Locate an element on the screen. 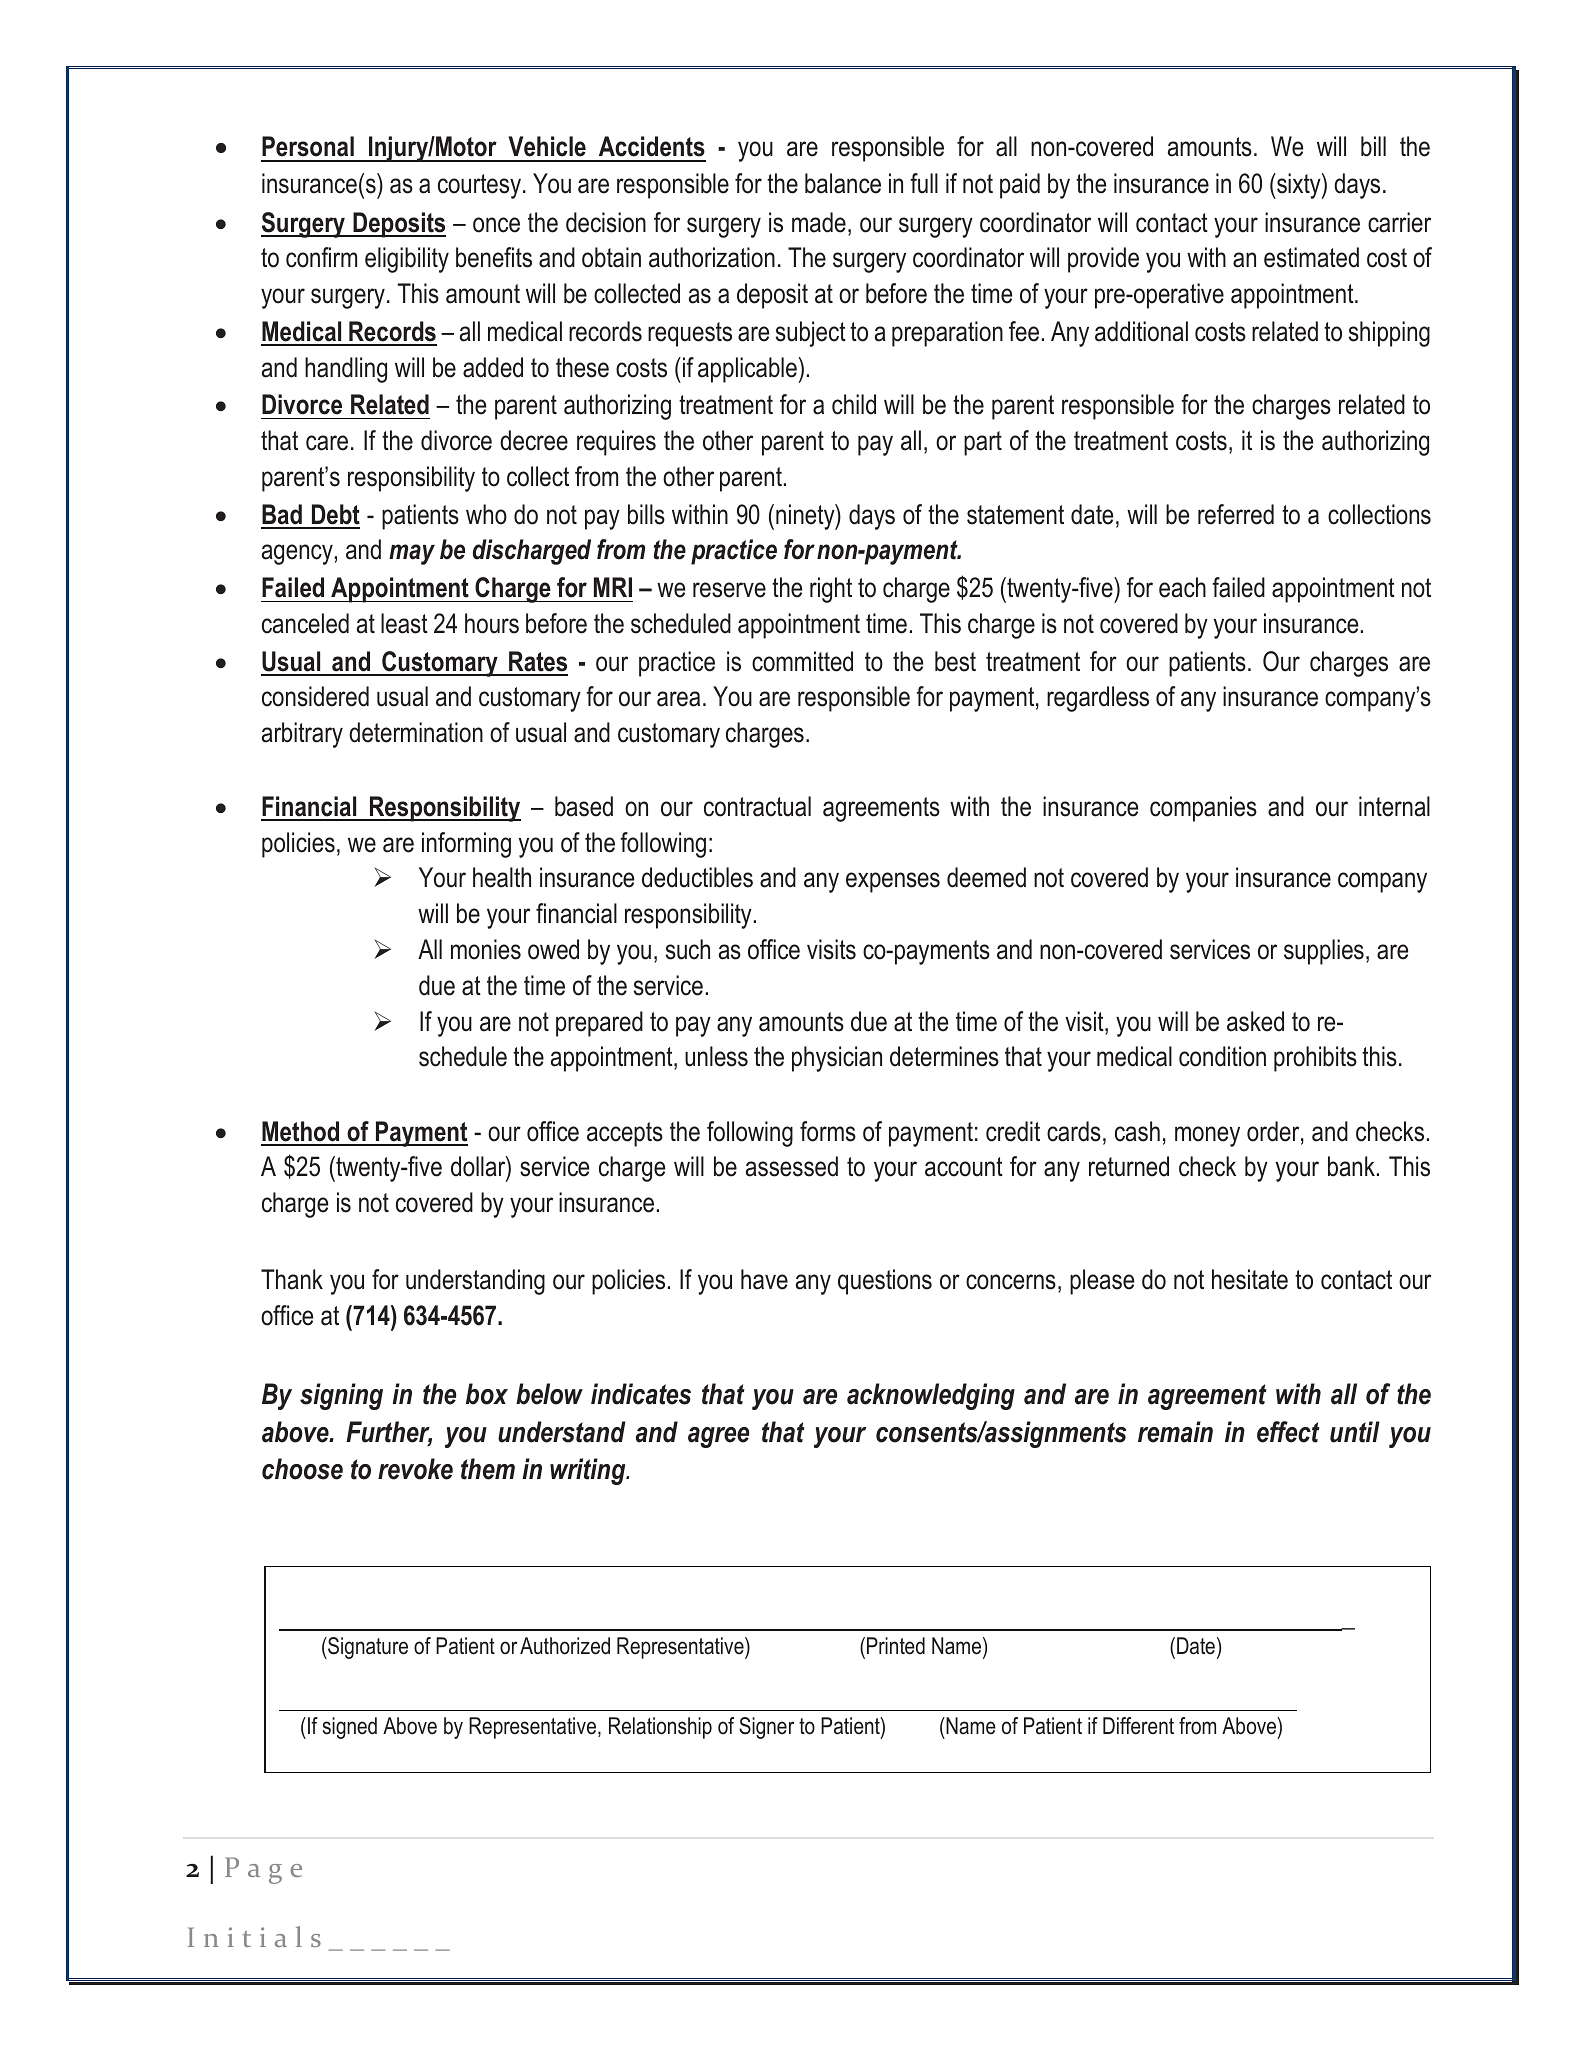 The image size is (1581, 2047). monies is located at coordinates (486, 949).
